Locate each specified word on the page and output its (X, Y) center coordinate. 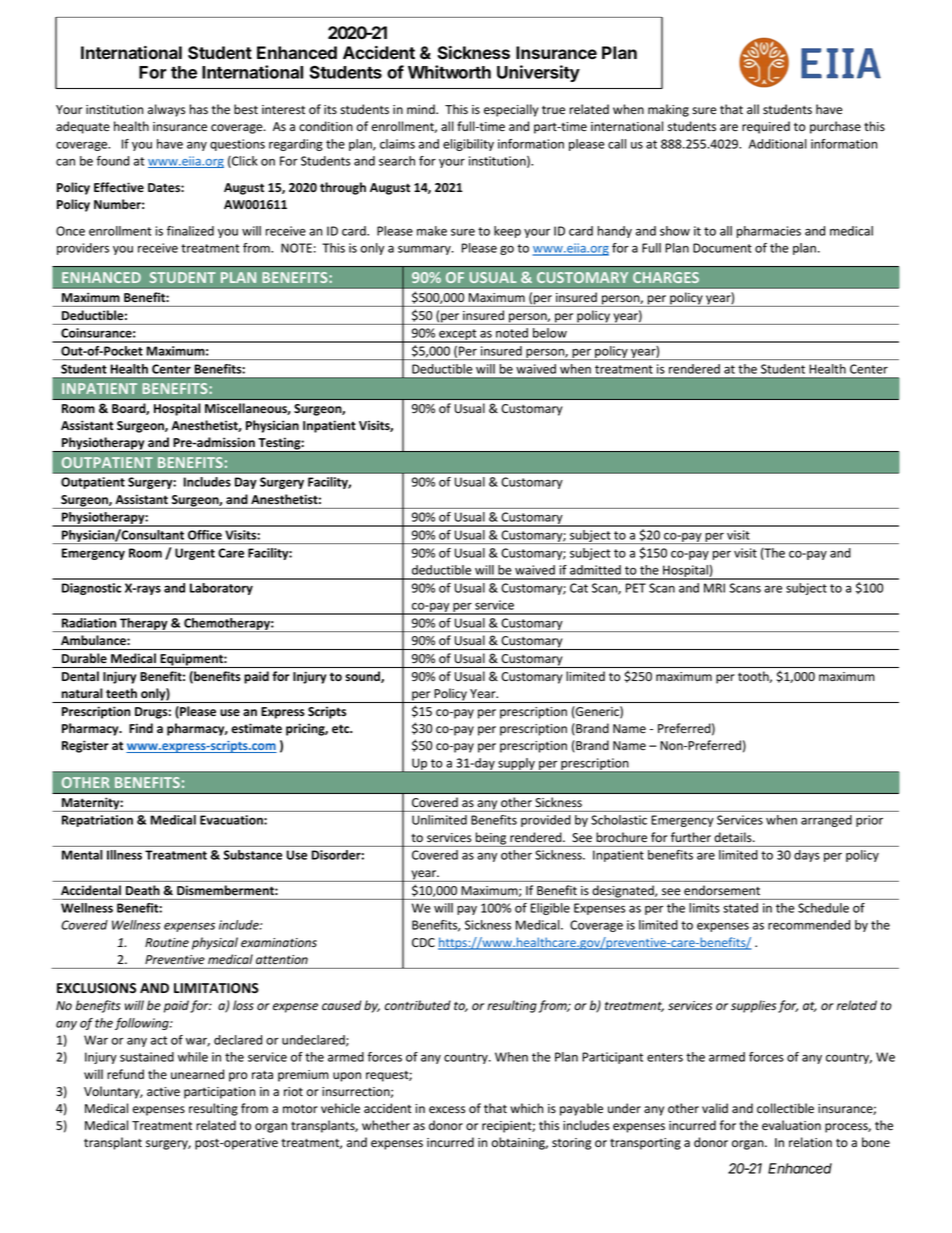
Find (141, 728)
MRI (714, 588)
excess (447, 1110)
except (458, 336)
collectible (785, 1108)
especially (511, 110)
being (491, 839)
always (166, 110)
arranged (826, 821)
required (766, 127)
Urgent (195, 554)
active (163, 1091)
